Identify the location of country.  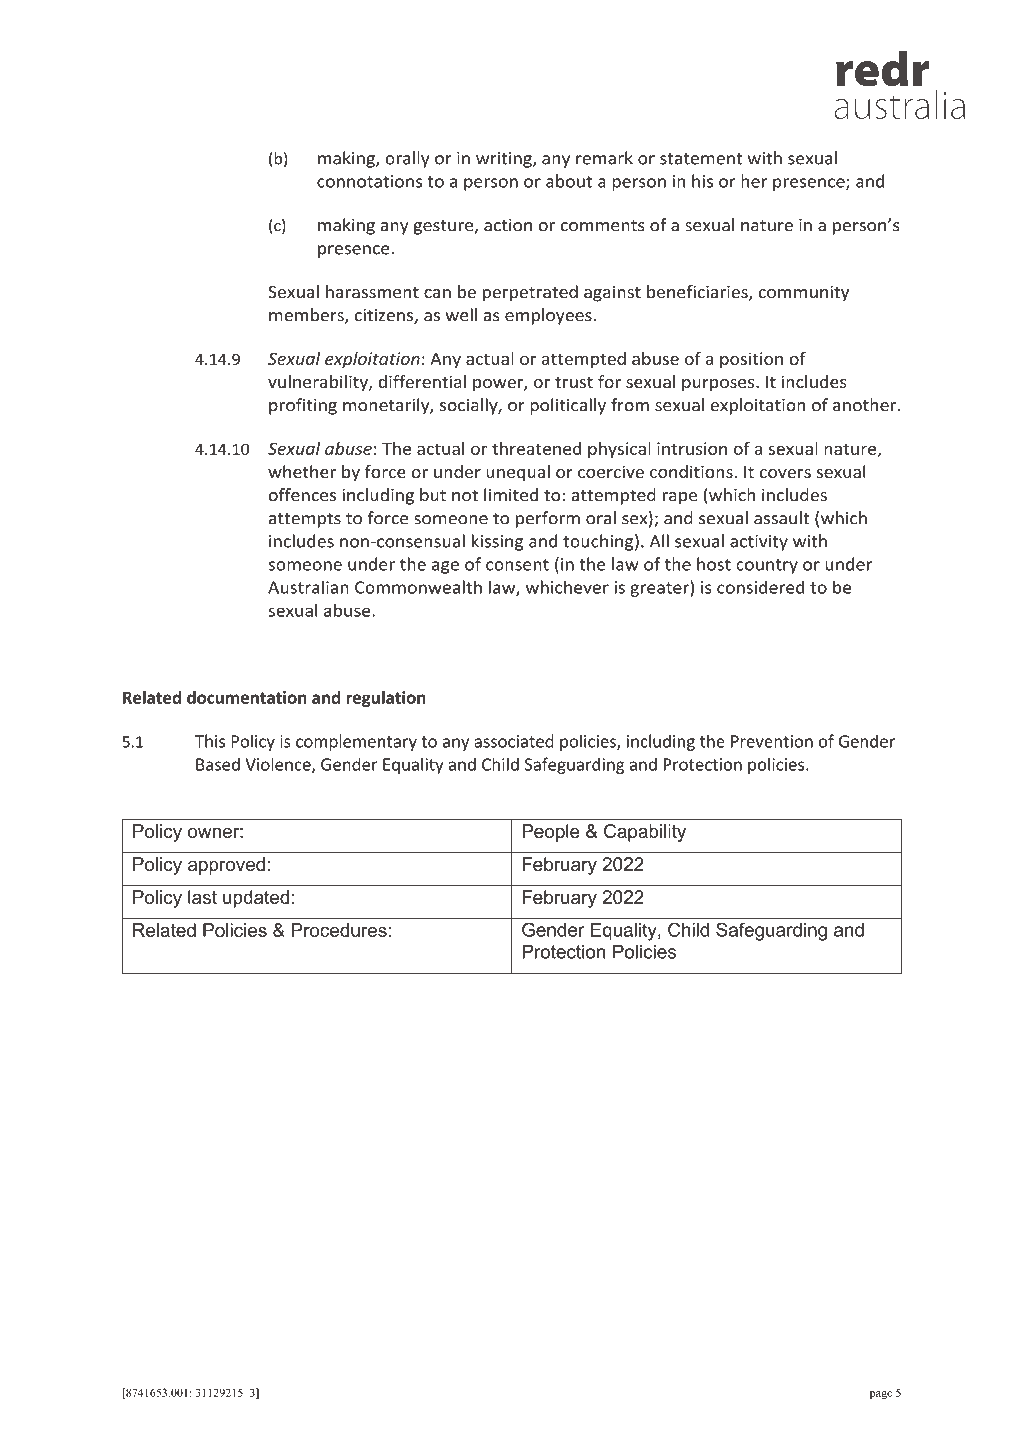
(767, 566).
